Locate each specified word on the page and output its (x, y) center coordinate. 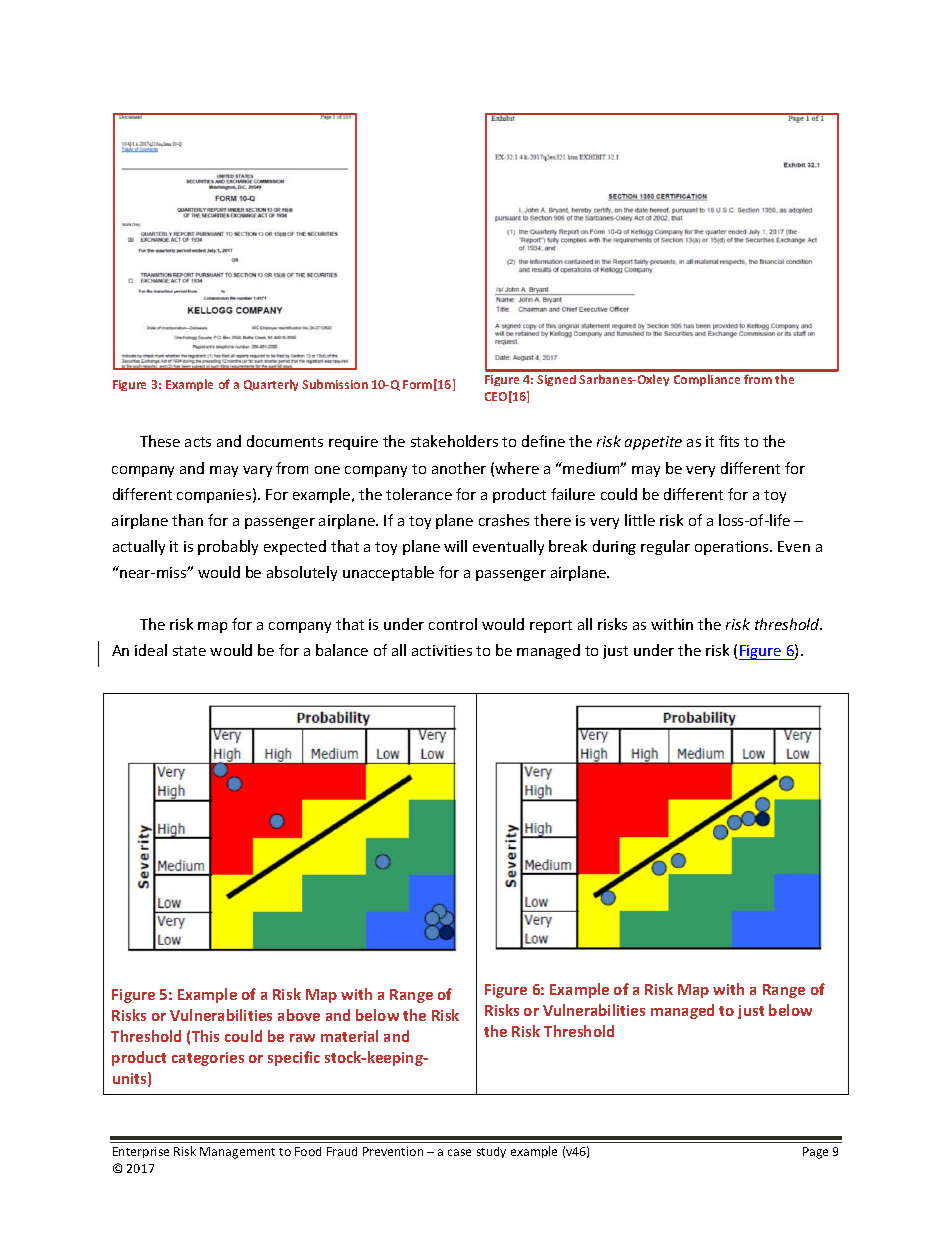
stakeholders (454, 441)
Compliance (707, 380)
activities (442, 650)
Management (237, 1153)
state (189, 651)
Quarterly (271, 385)
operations (733, 548)
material (349, 1036)
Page (815, 1153)
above (299, 1015)
